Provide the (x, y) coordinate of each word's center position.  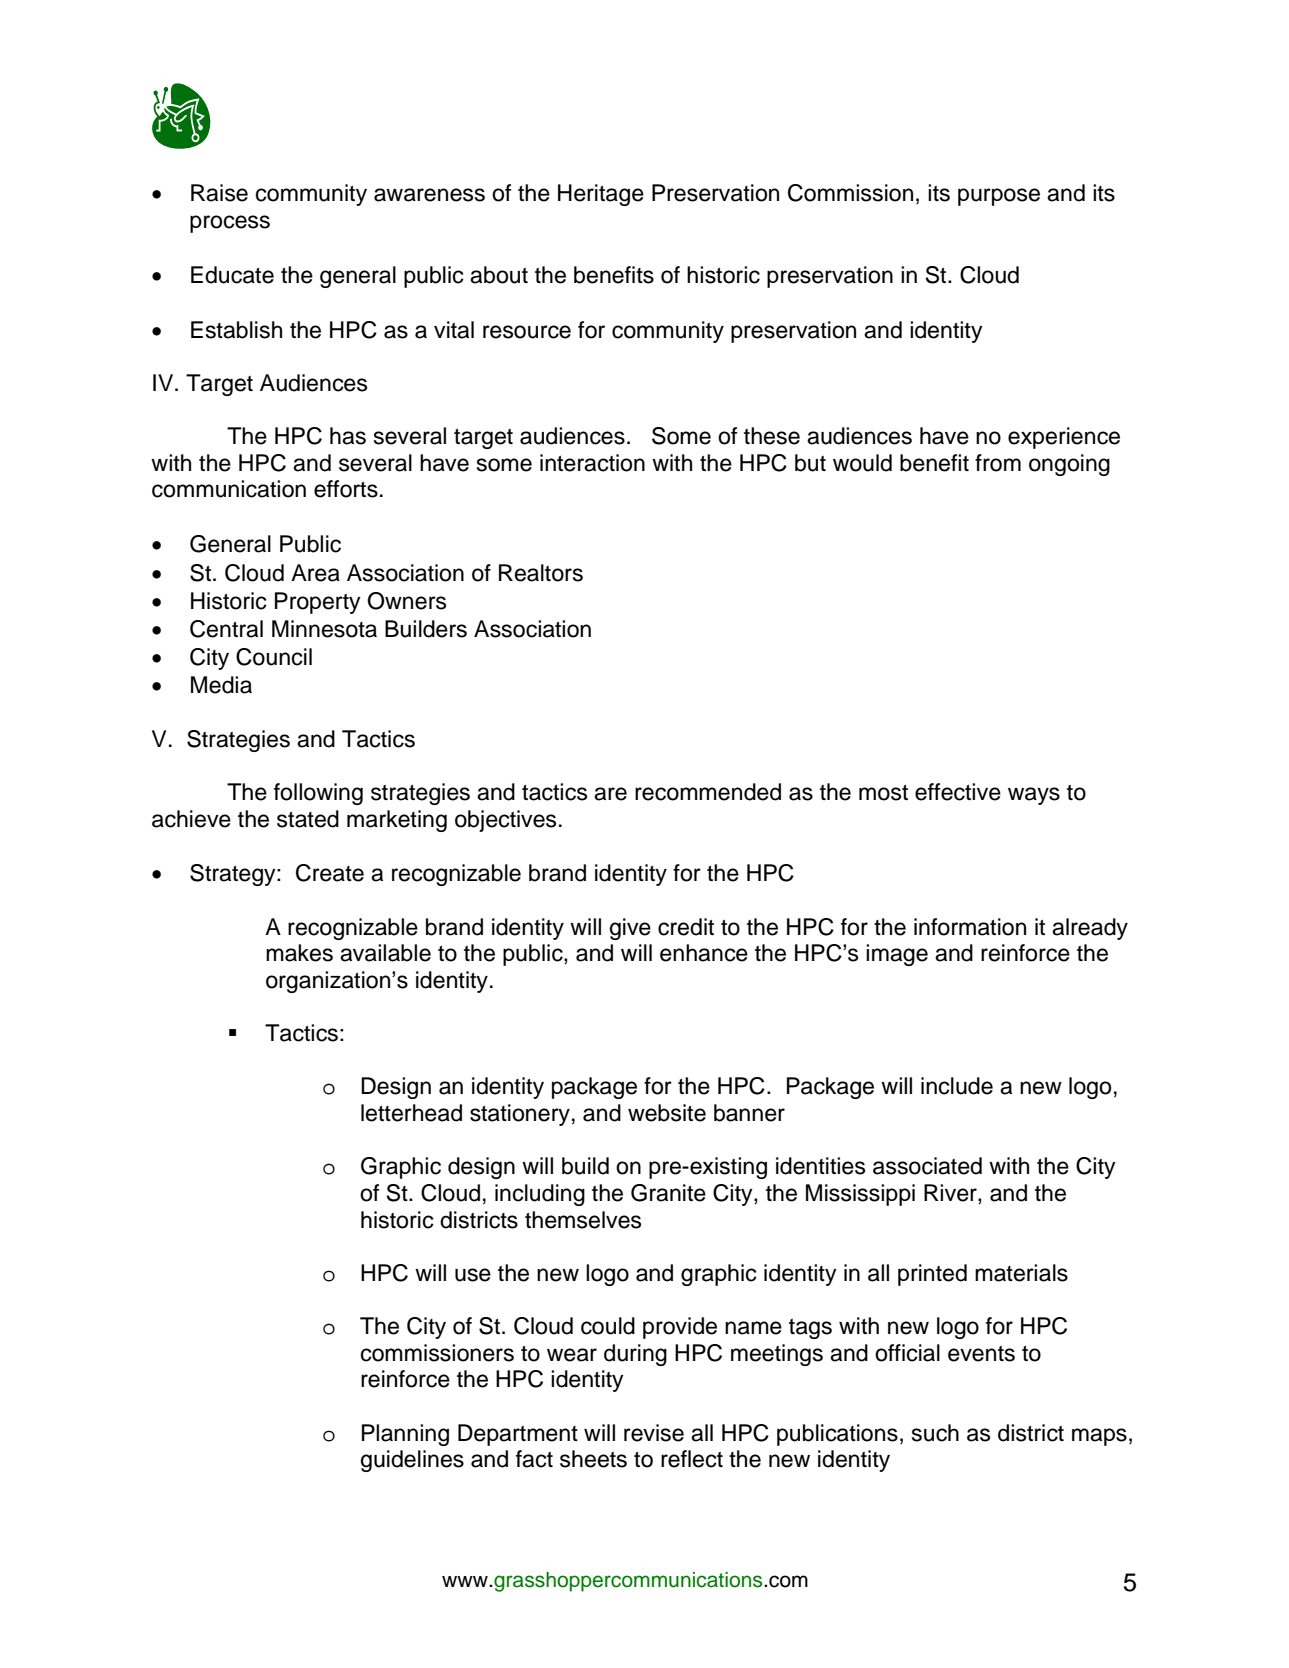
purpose (999, 197)
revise (654, 1433)
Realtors (541, 573)
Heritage (601, 195)
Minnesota (324, 629)
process (230, 224)
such (935, 1433)
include (957, 1086)
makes (299, 953)
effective (958, 792)
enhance (704, 953)
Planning (405, 1435)
